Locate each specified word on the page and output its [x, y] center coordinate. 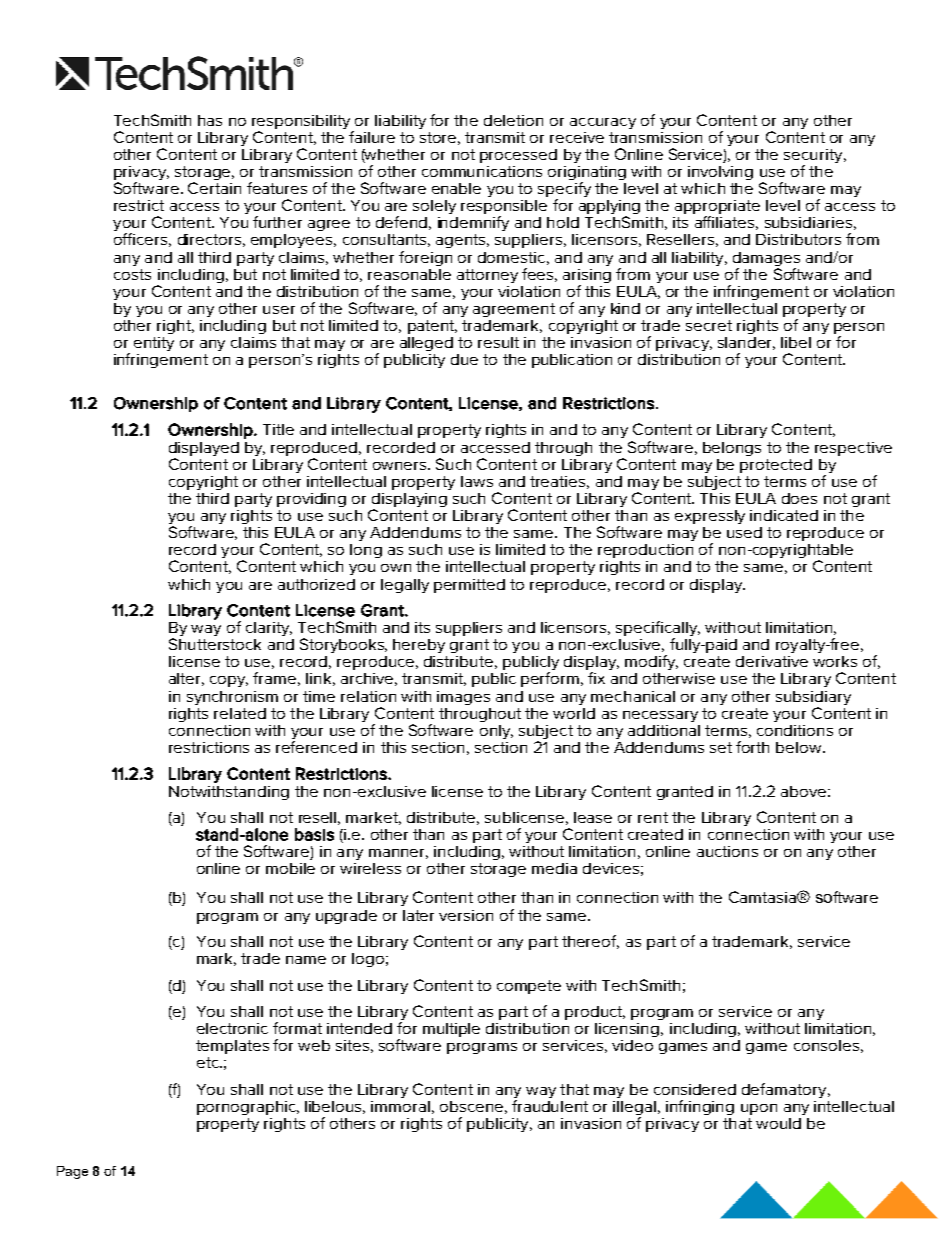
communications [482, 171]
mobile [290, 868]
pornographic [247, 1108]
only [496, 732]
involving [720, 173]
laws [477, 481]
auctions [727, 851]
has [210, 120]
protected [776, 466]
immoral [400, 1106]
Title [278, 429]
